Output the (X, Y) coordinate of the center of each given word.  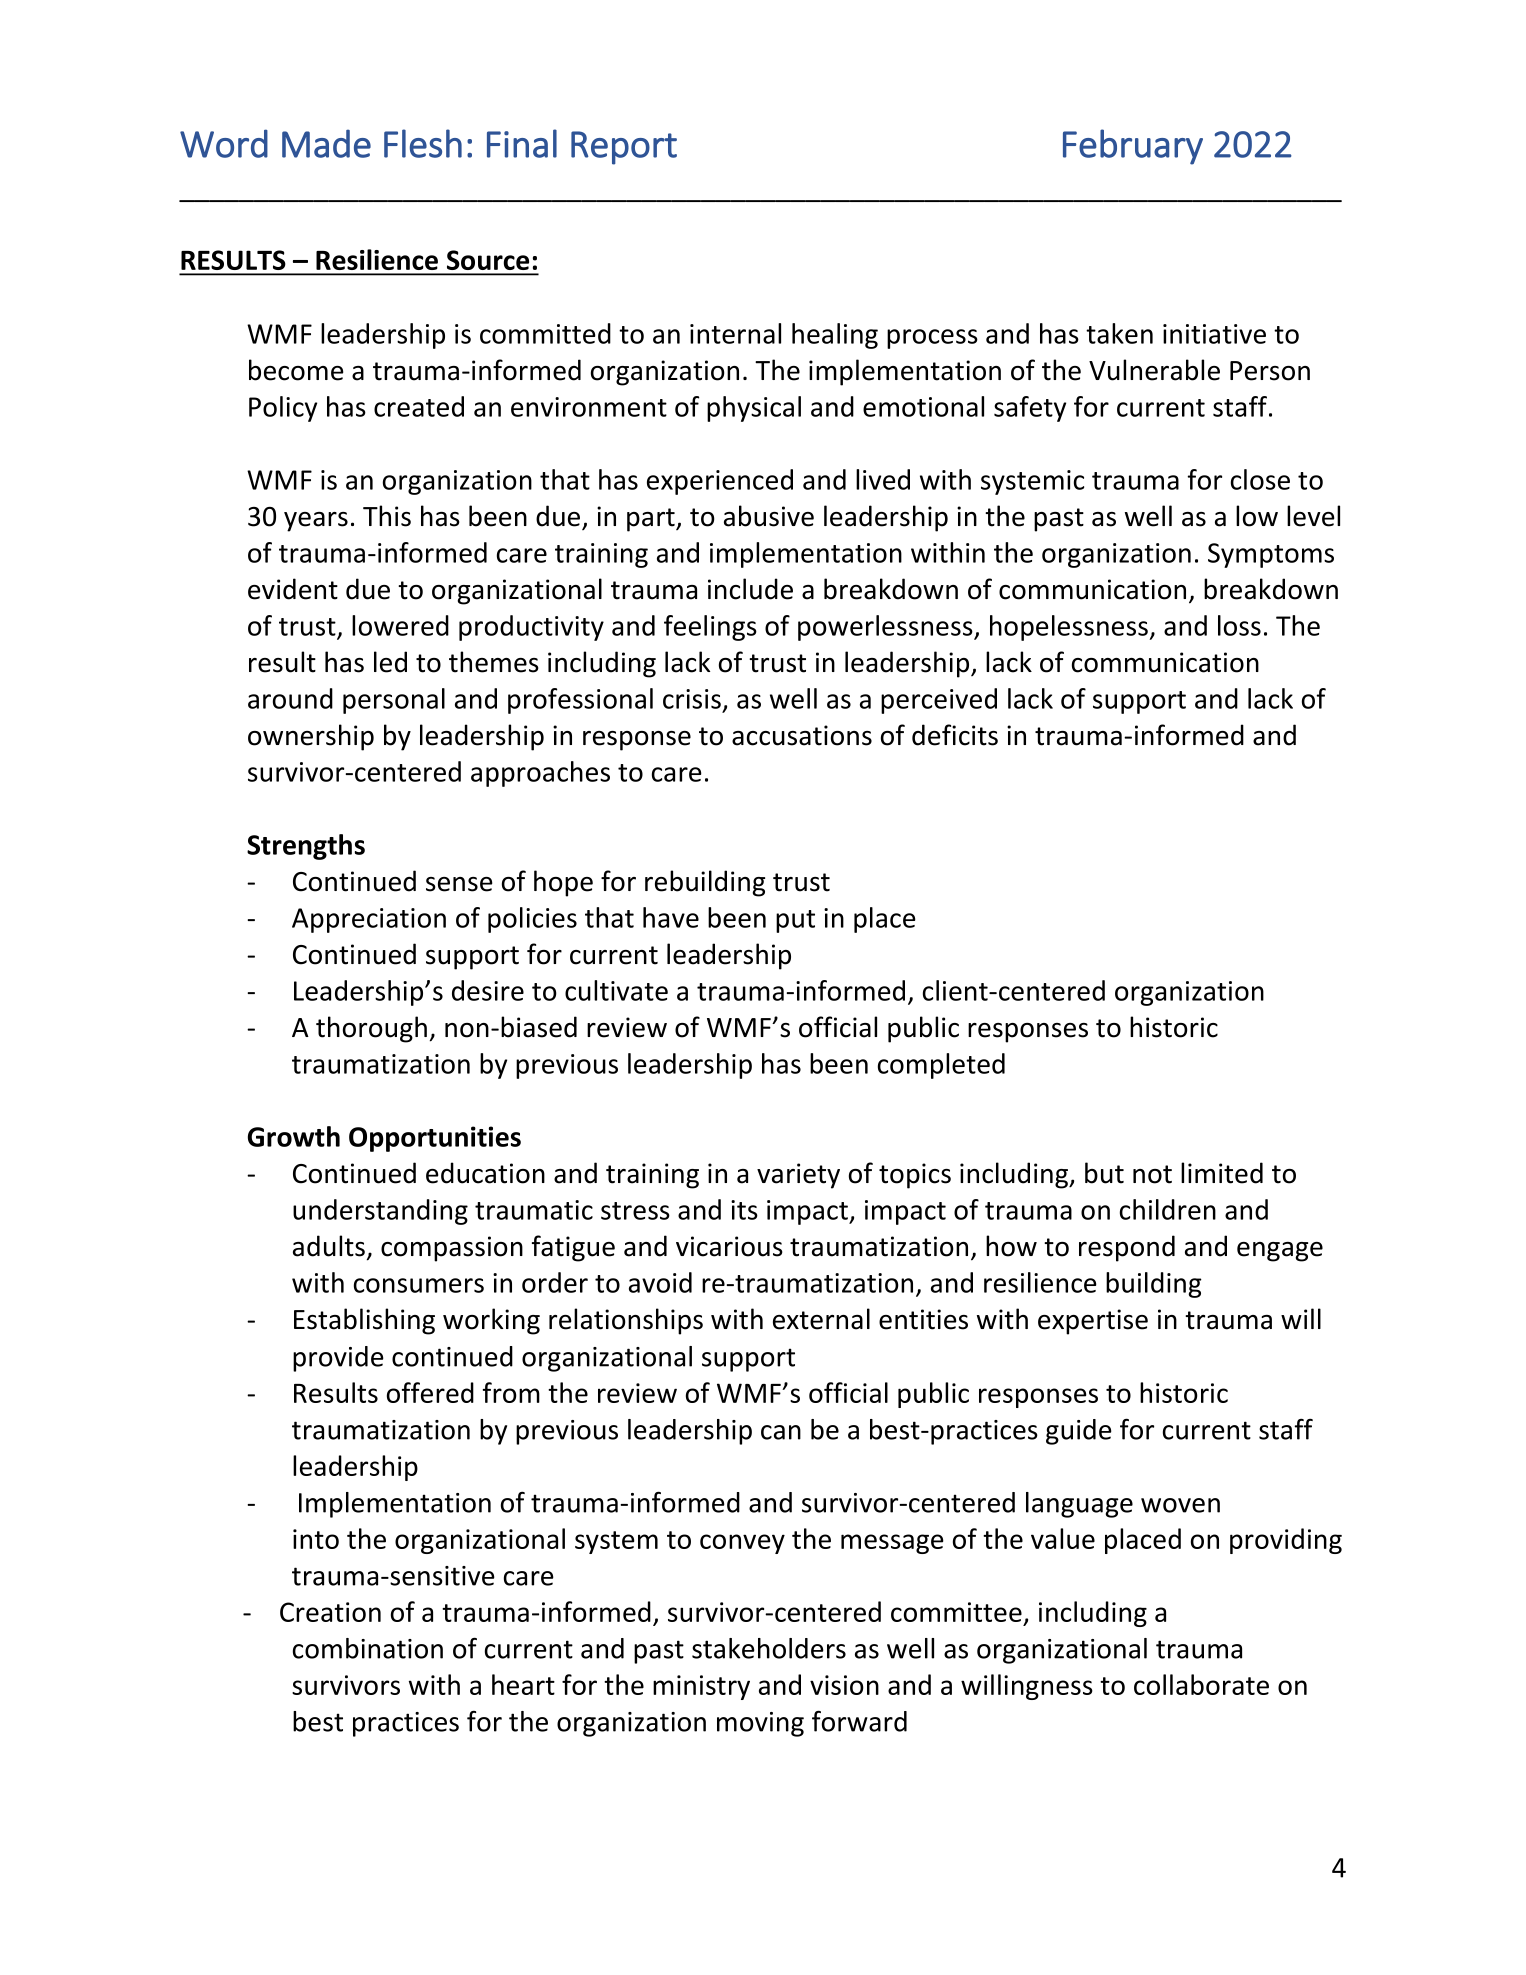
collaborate (1201, 1684)
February (1133, 147)
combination (368, 1648)
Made (326, 143)
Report (624, 148)
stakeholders (769, 1648)
